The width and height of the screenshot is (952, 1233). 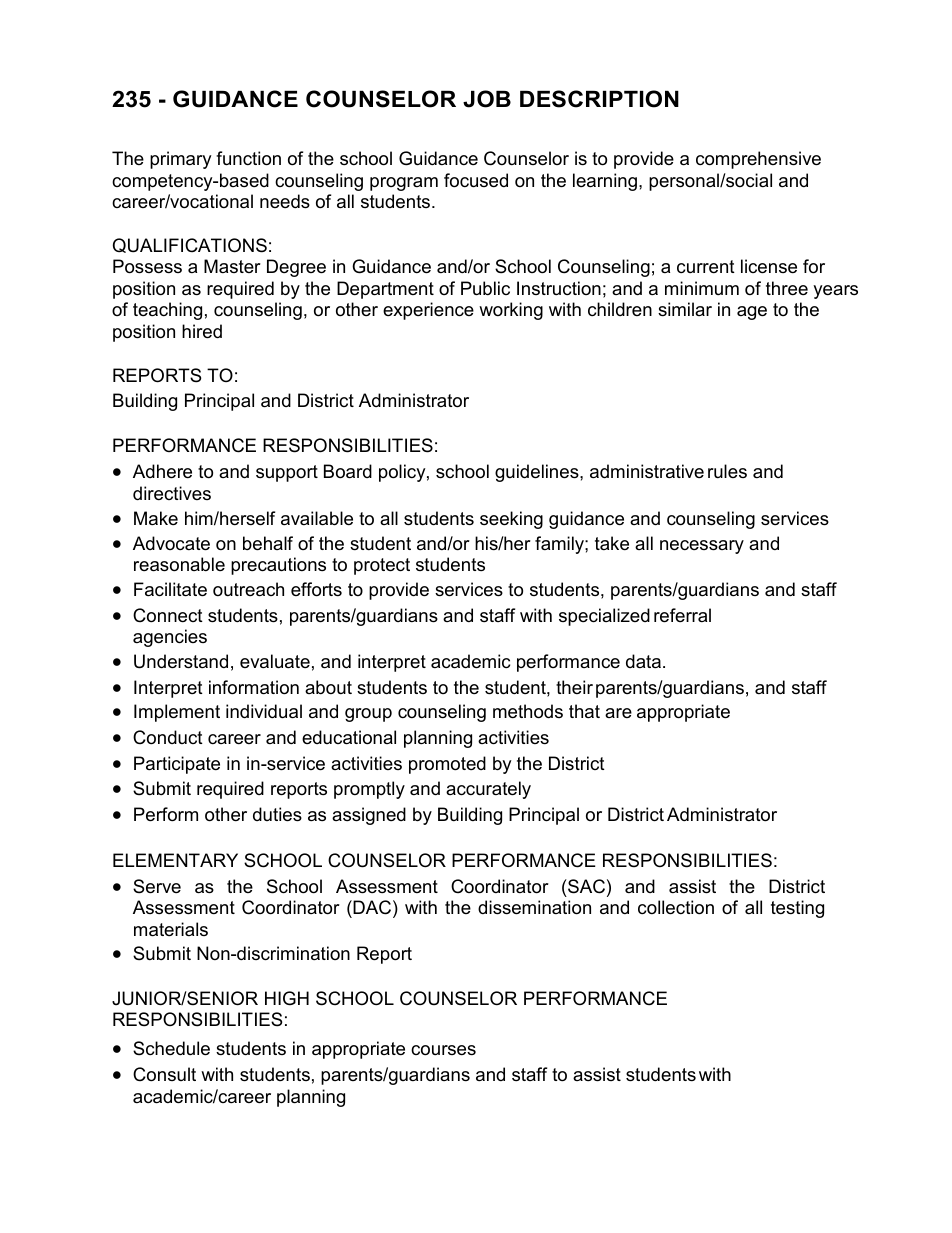 What do you see at coordinates (171, 1048) in the screenshot?
I see `Schedule` at bounding box center [171, 1048].
